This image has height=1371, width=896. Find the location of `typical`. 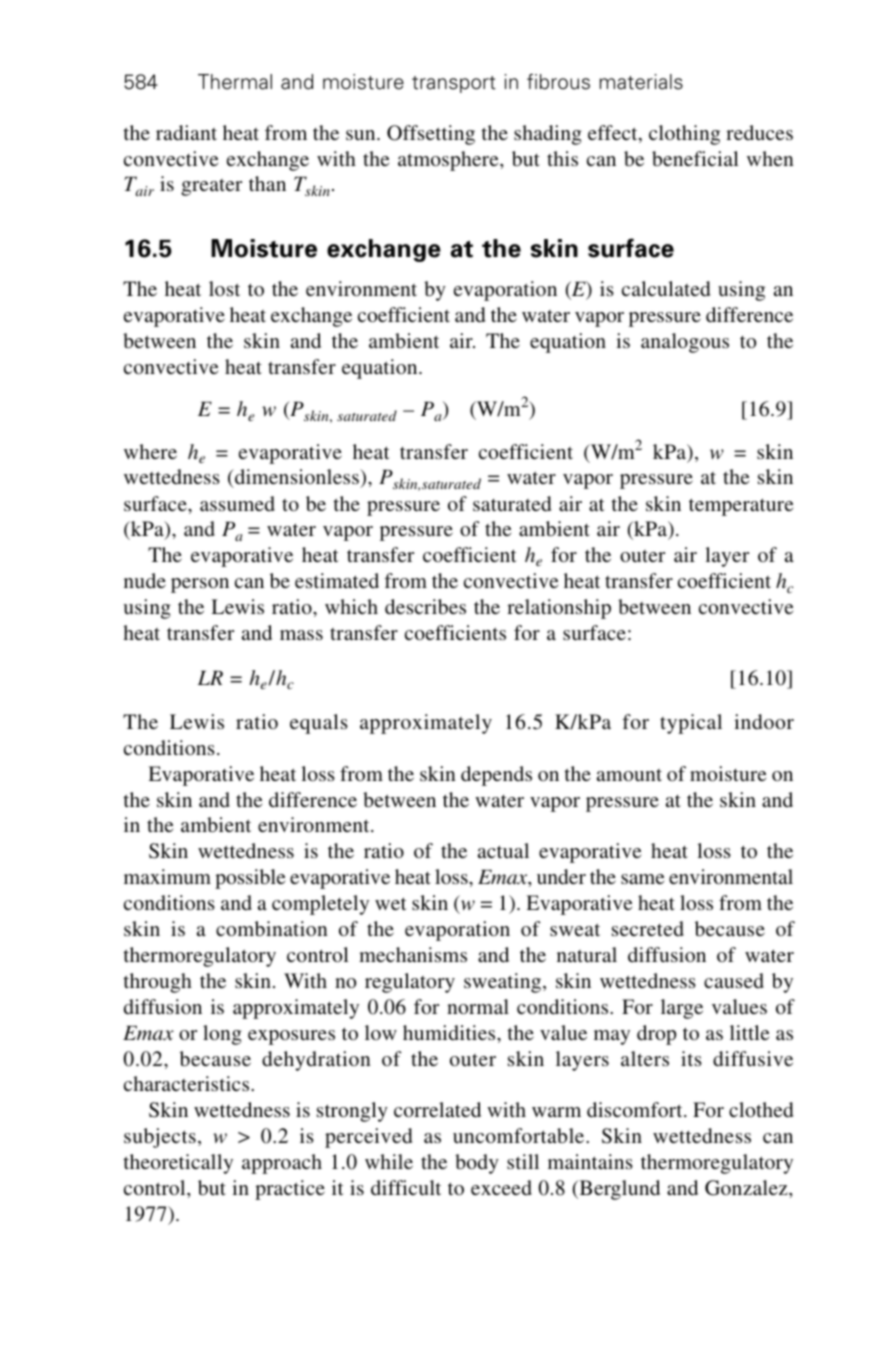

typical is located at coordinates (691, 724).
